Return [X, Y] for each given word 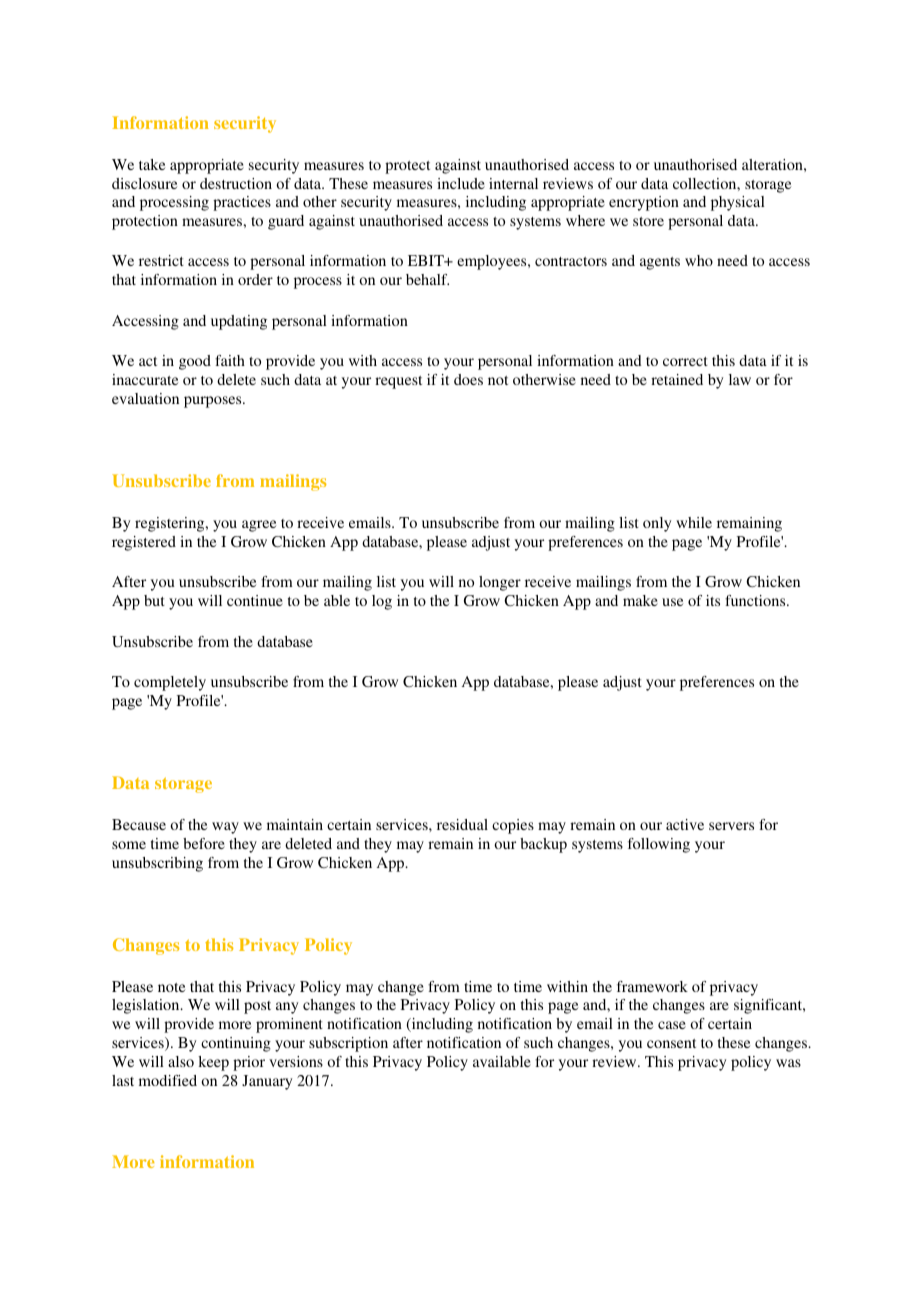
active [685, 824]
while [694, 522]
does [468, 379]
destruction [236, 183]
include [461, 183]
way [225, 828]
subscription [348, 1044]
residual [462, 824]
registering [171, 524]
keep [213, 1063]
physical [738, 203]
